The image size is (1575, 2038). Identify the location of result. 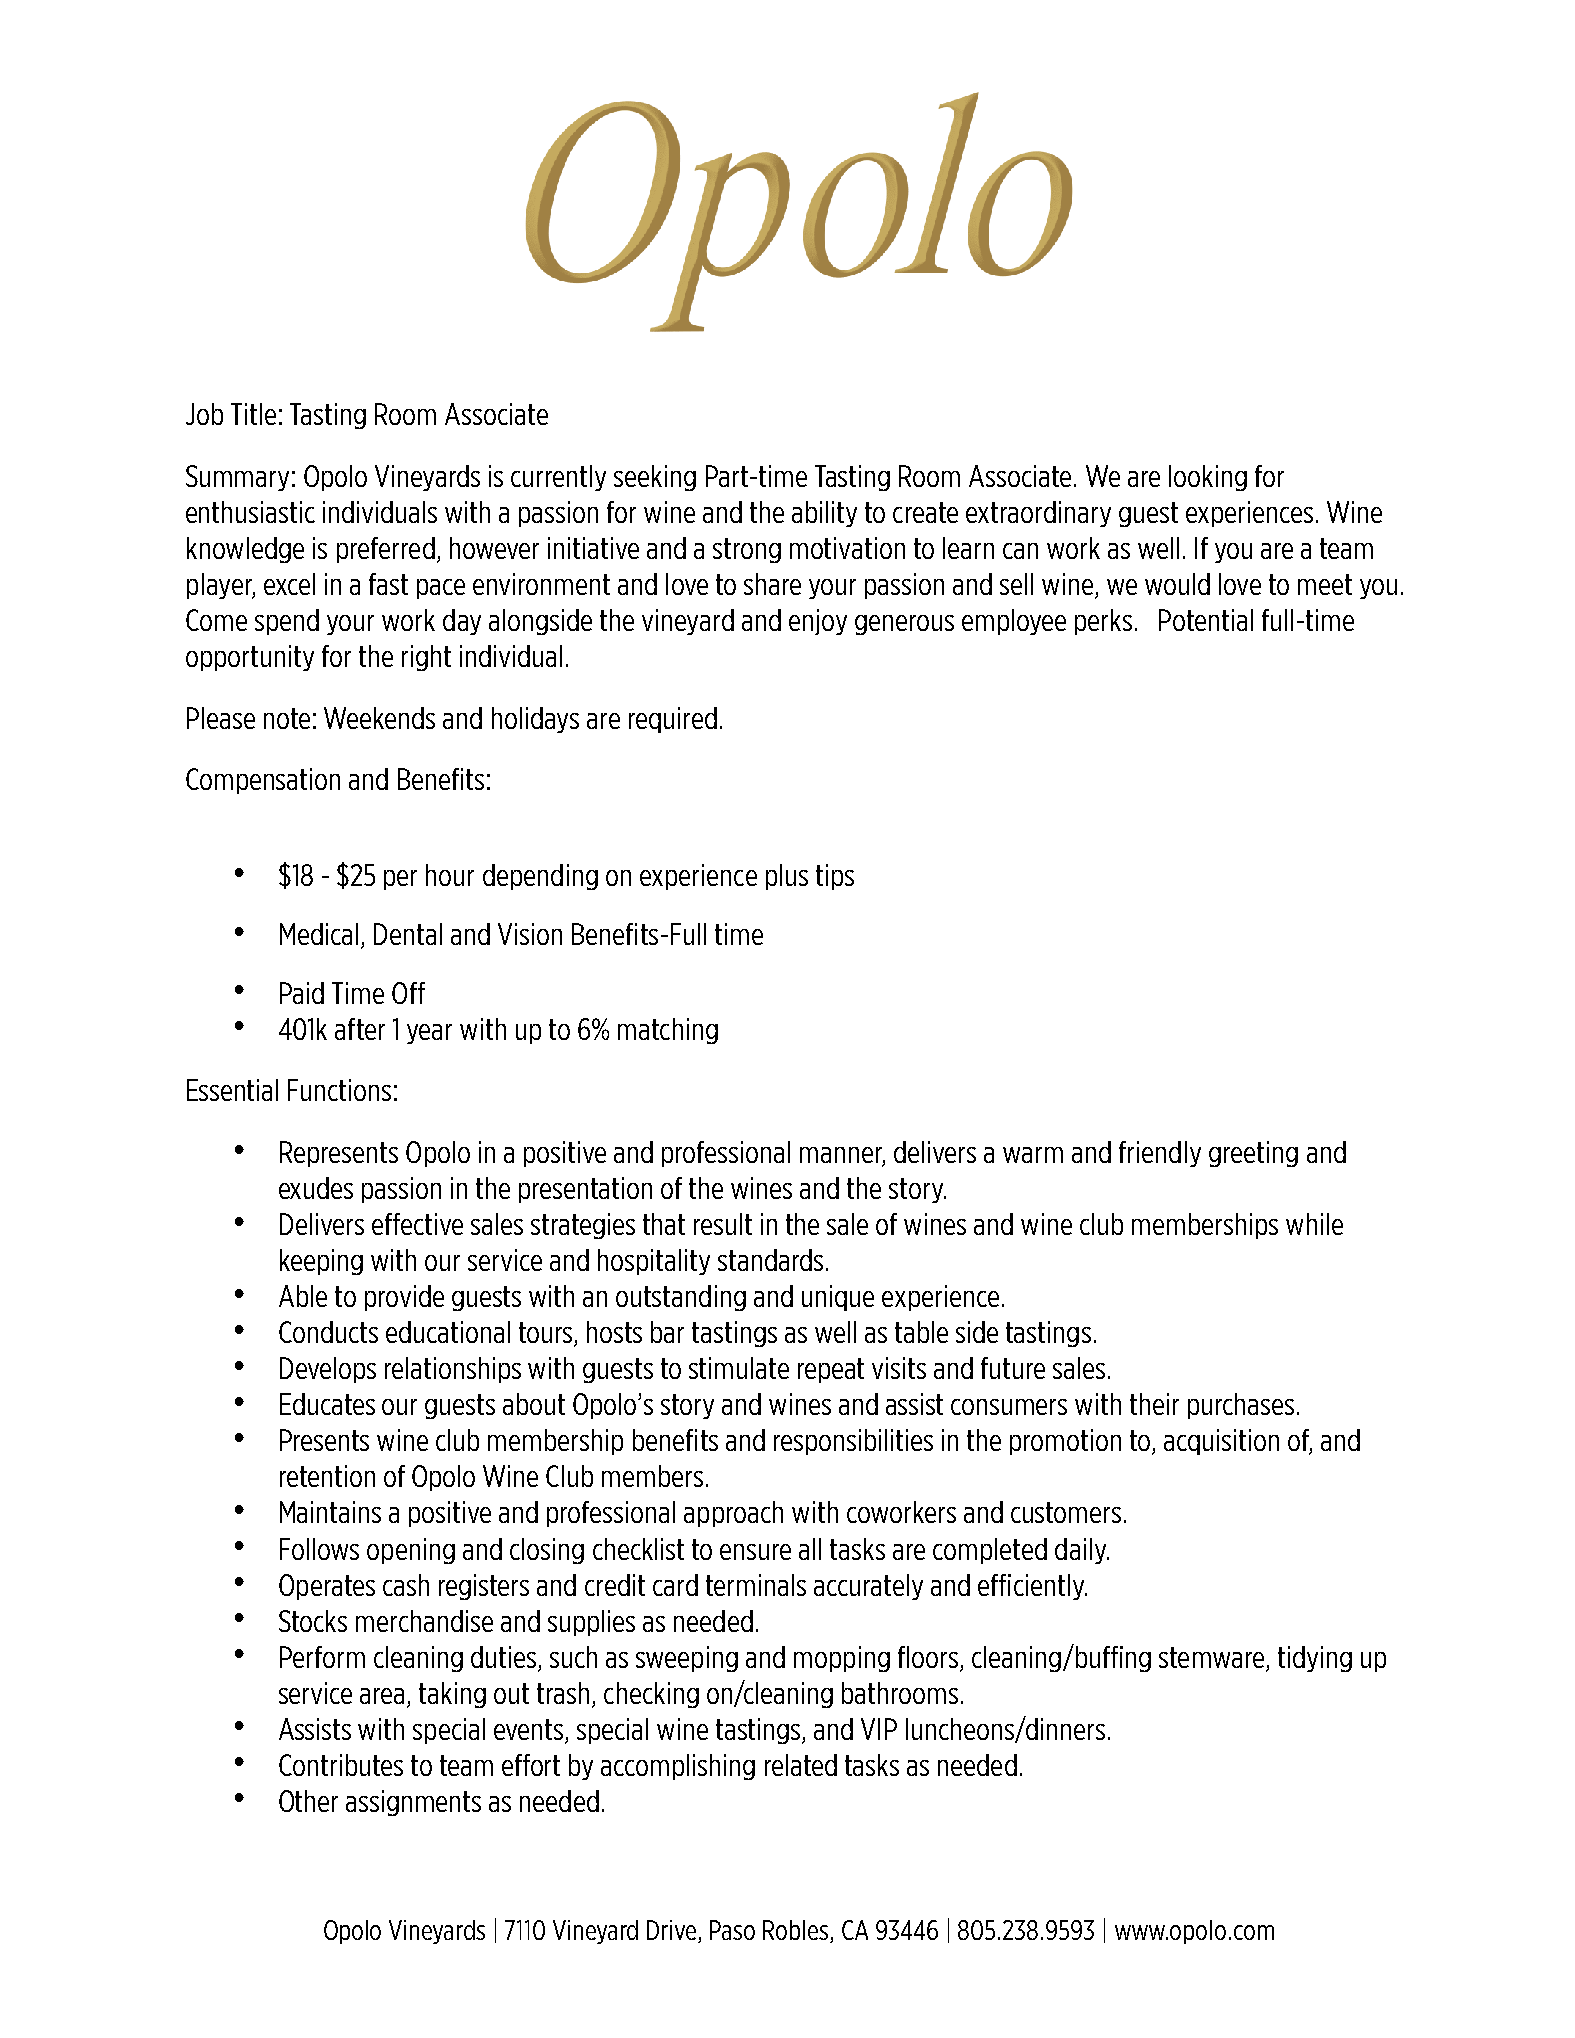
(723, 1224).
